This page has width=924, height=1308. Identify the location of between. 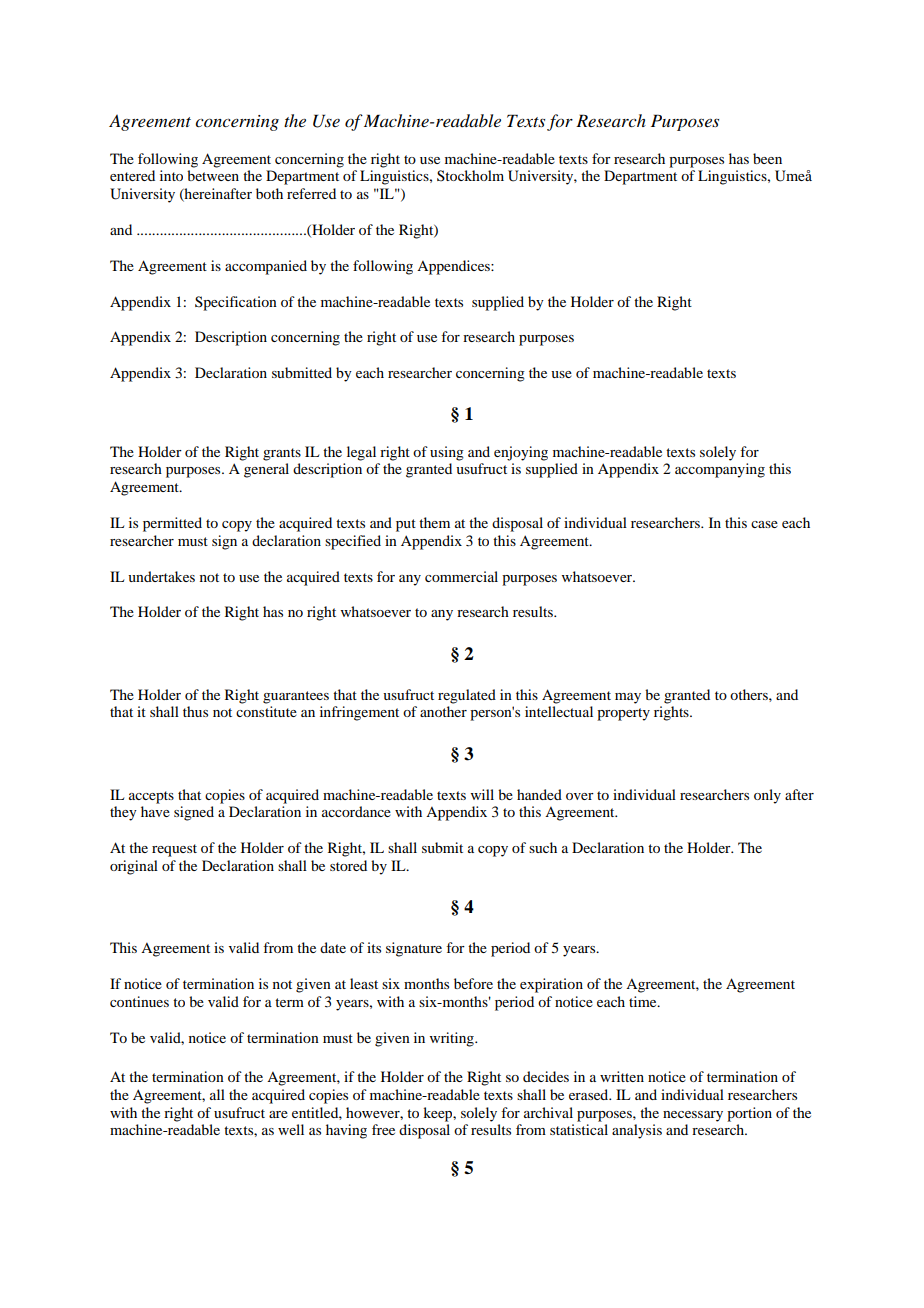
(213, 175).
